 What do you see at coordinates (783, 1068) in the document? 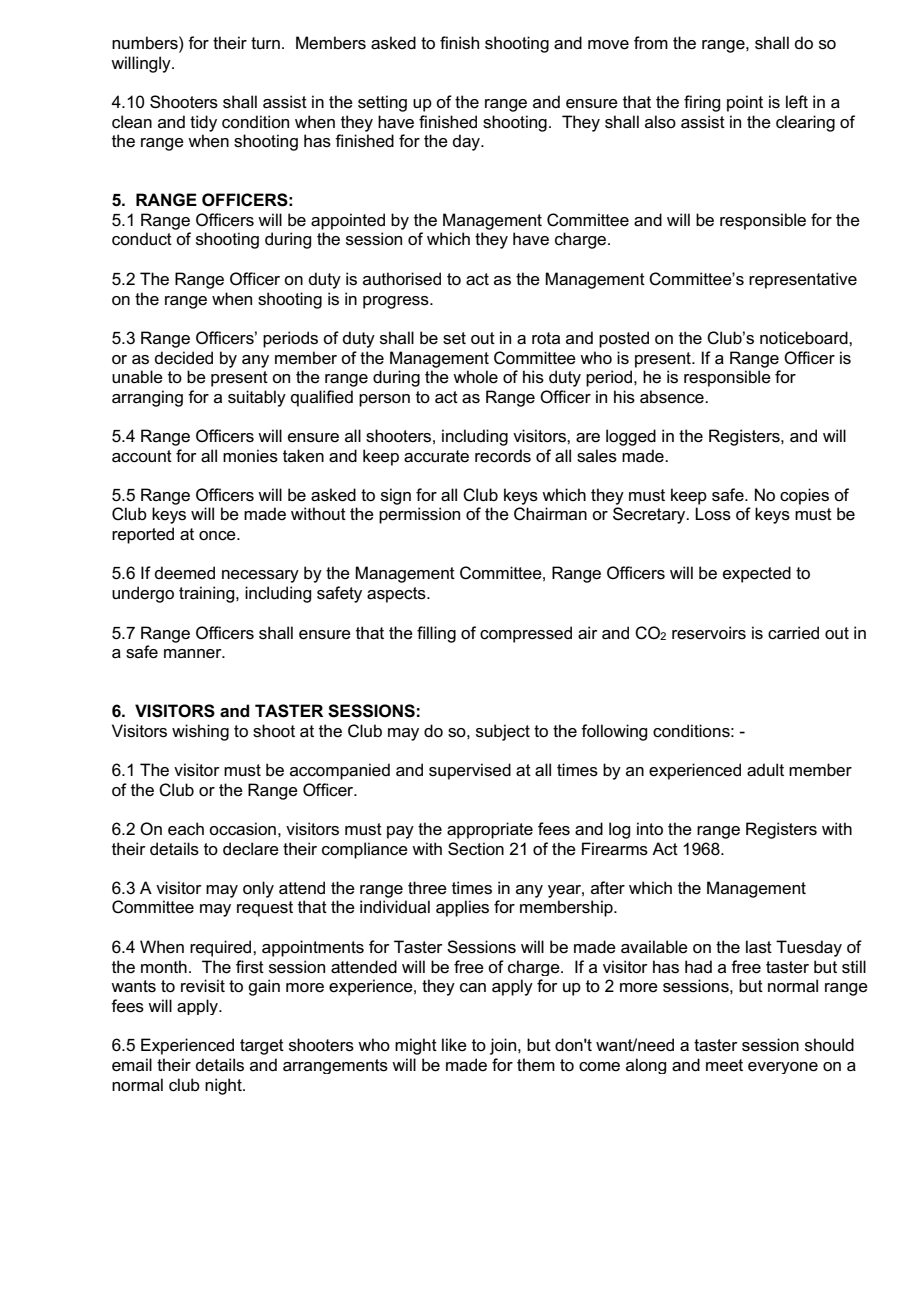
I see `everyone` at bounding box center [783, 1068].
